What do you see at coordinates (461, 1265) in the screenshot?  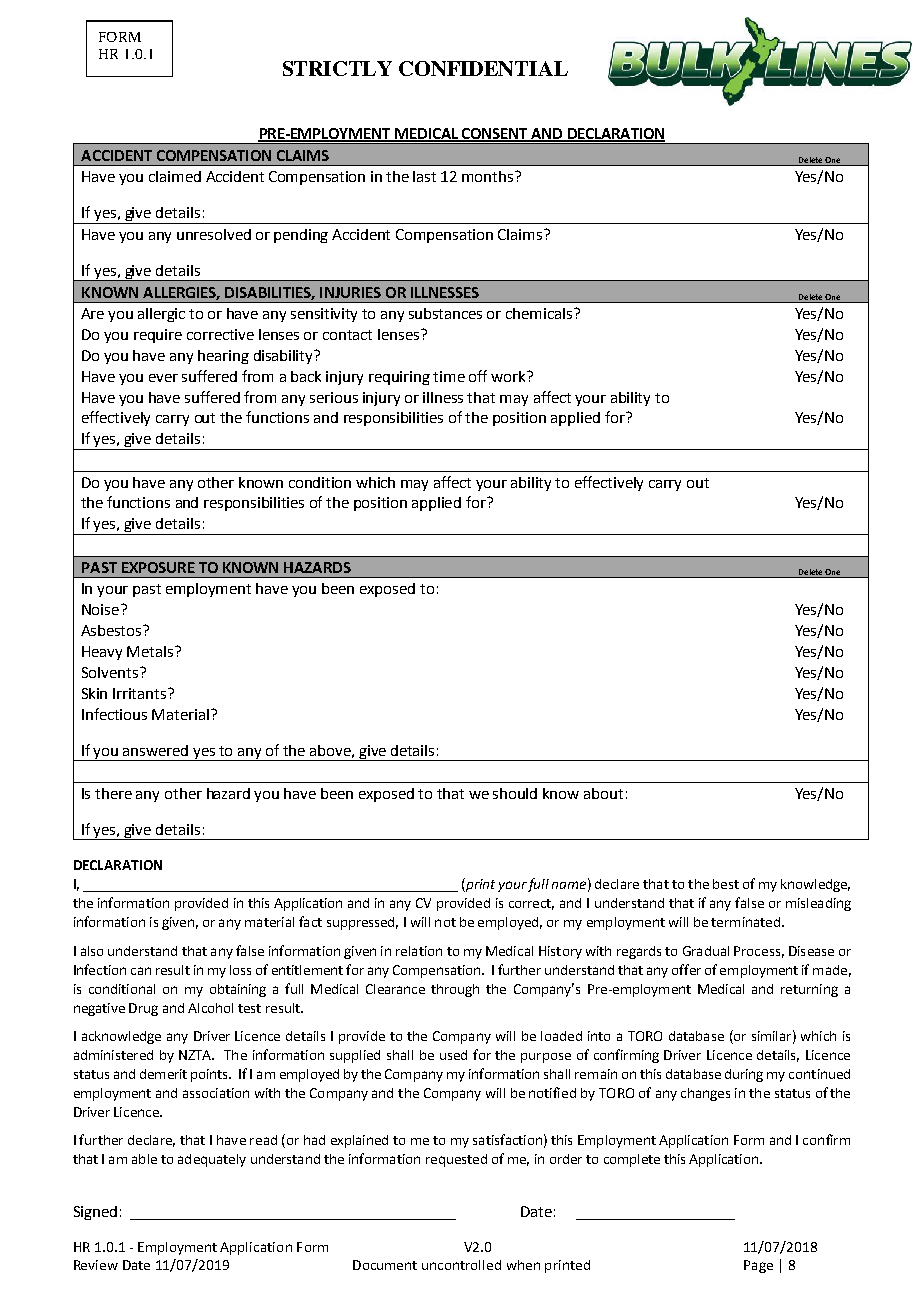 I see `uncontrolled` at bounding box center [461, 1265].
